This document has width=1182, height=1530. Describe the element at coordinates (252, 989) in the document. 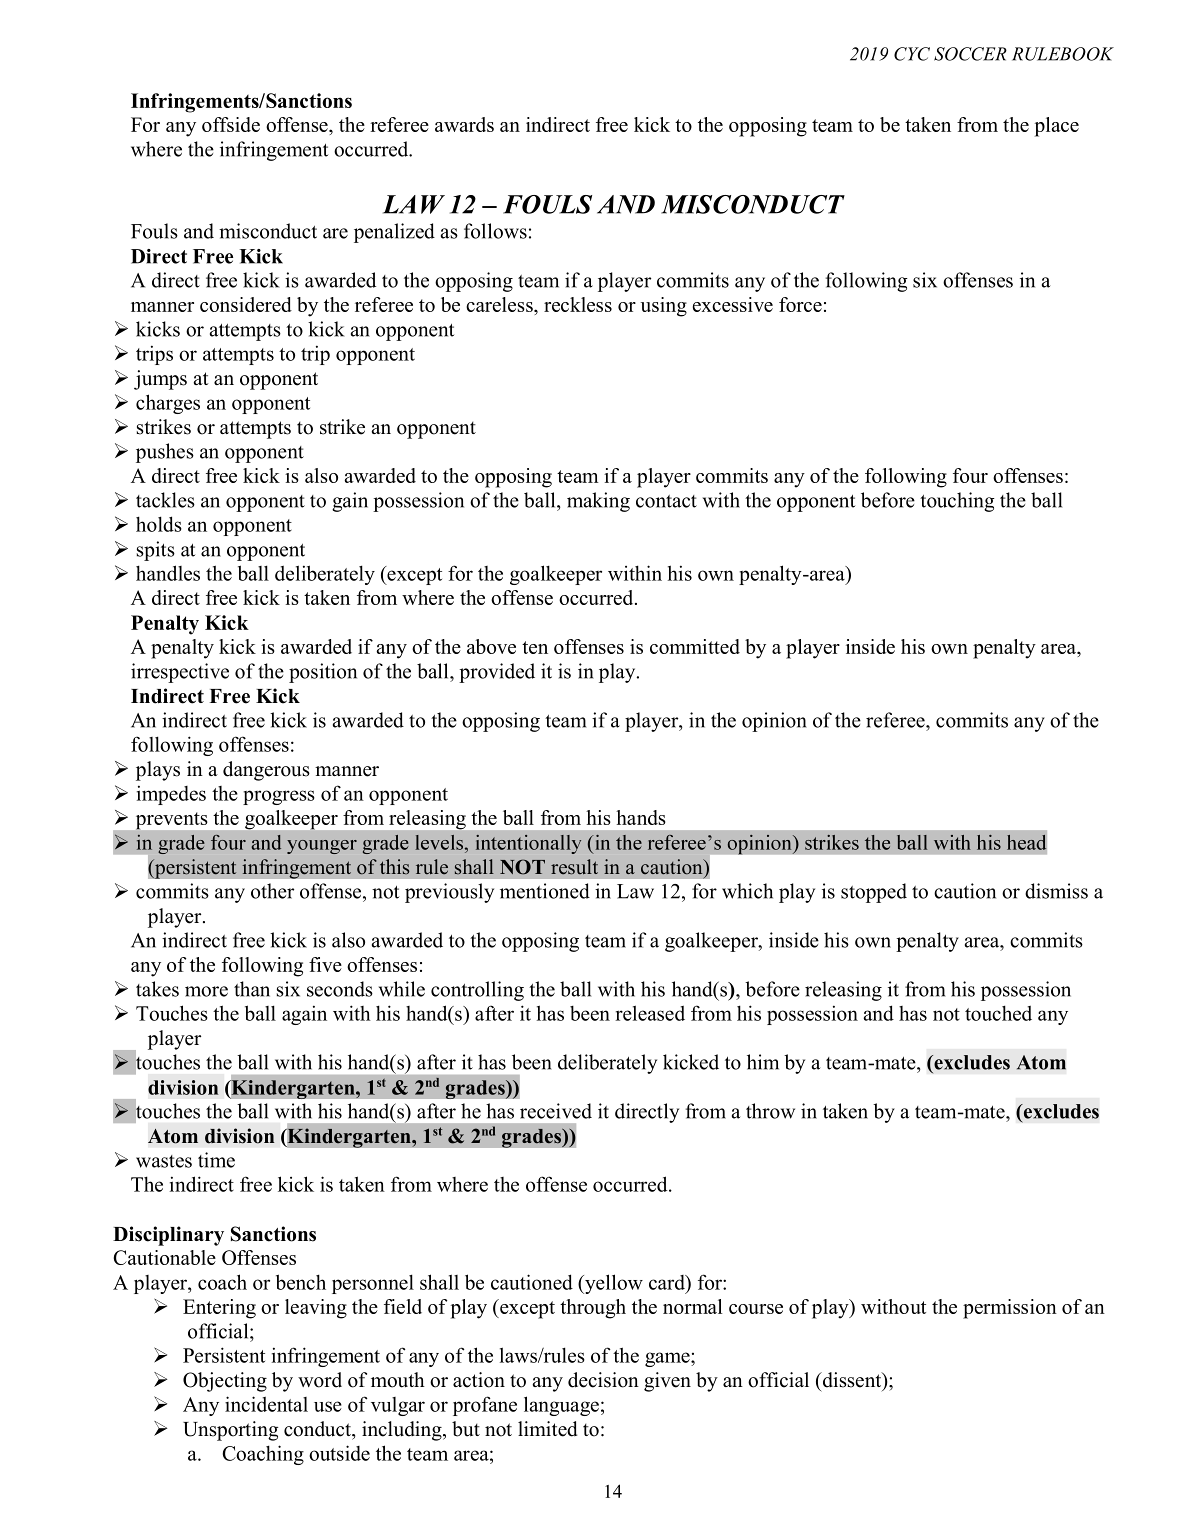

I see `than` at that location.
